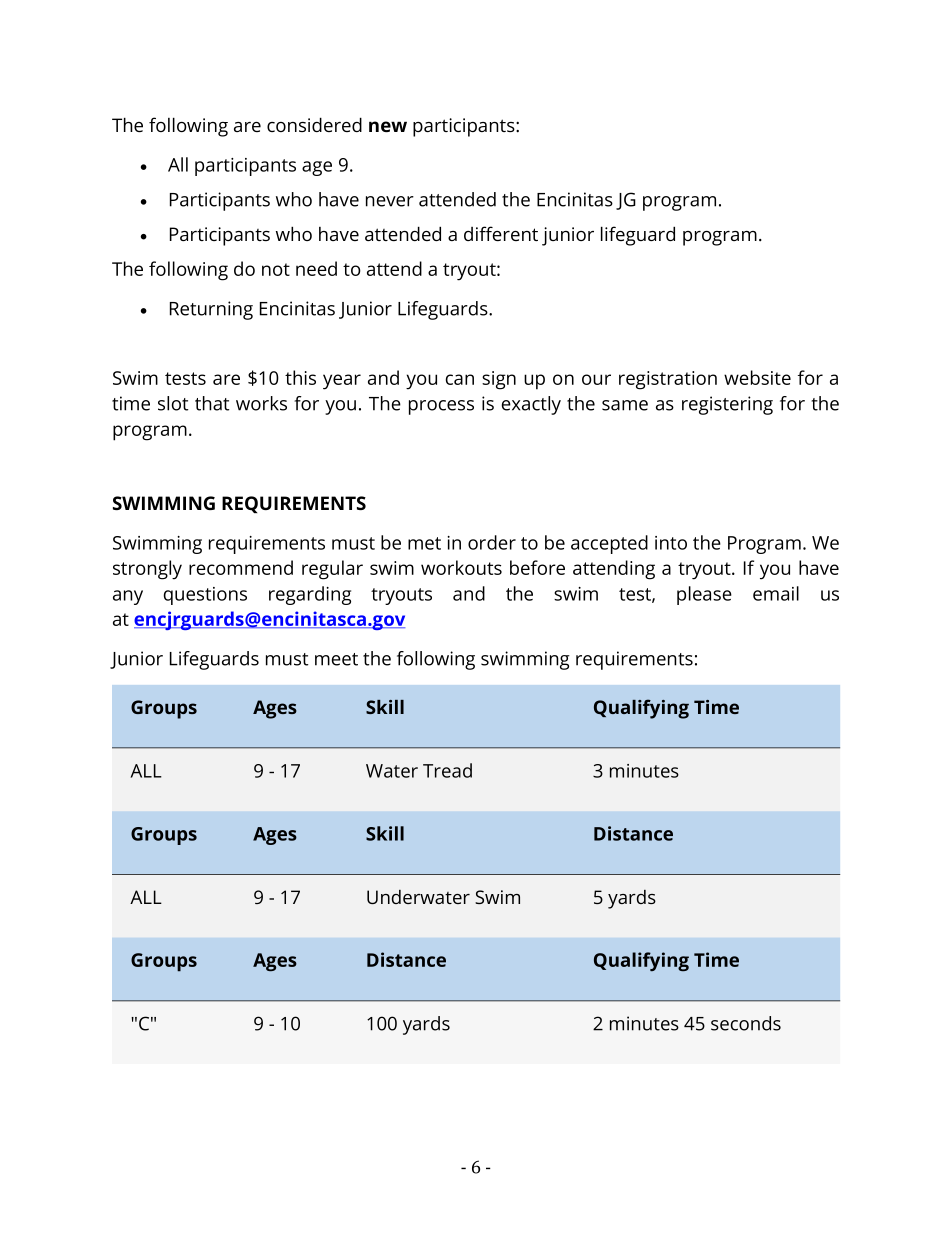  What do you see at coordinates (501, 233) in the document?
I see `different` at bounding box center [501, 233].
